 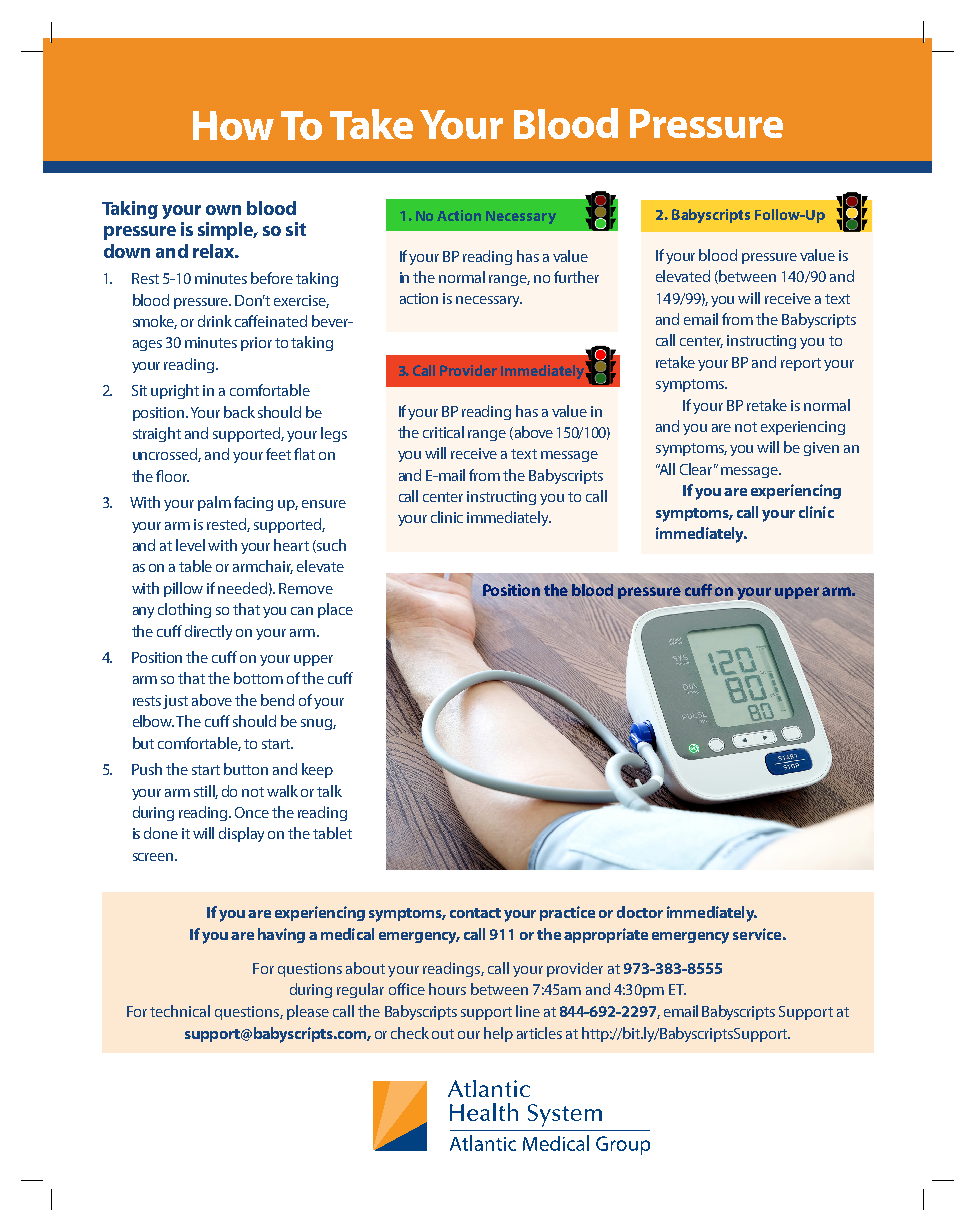 What do you see at coordinates (443, 432) in the screenshot?
I see `critical` at bounding box center [443, 432].
